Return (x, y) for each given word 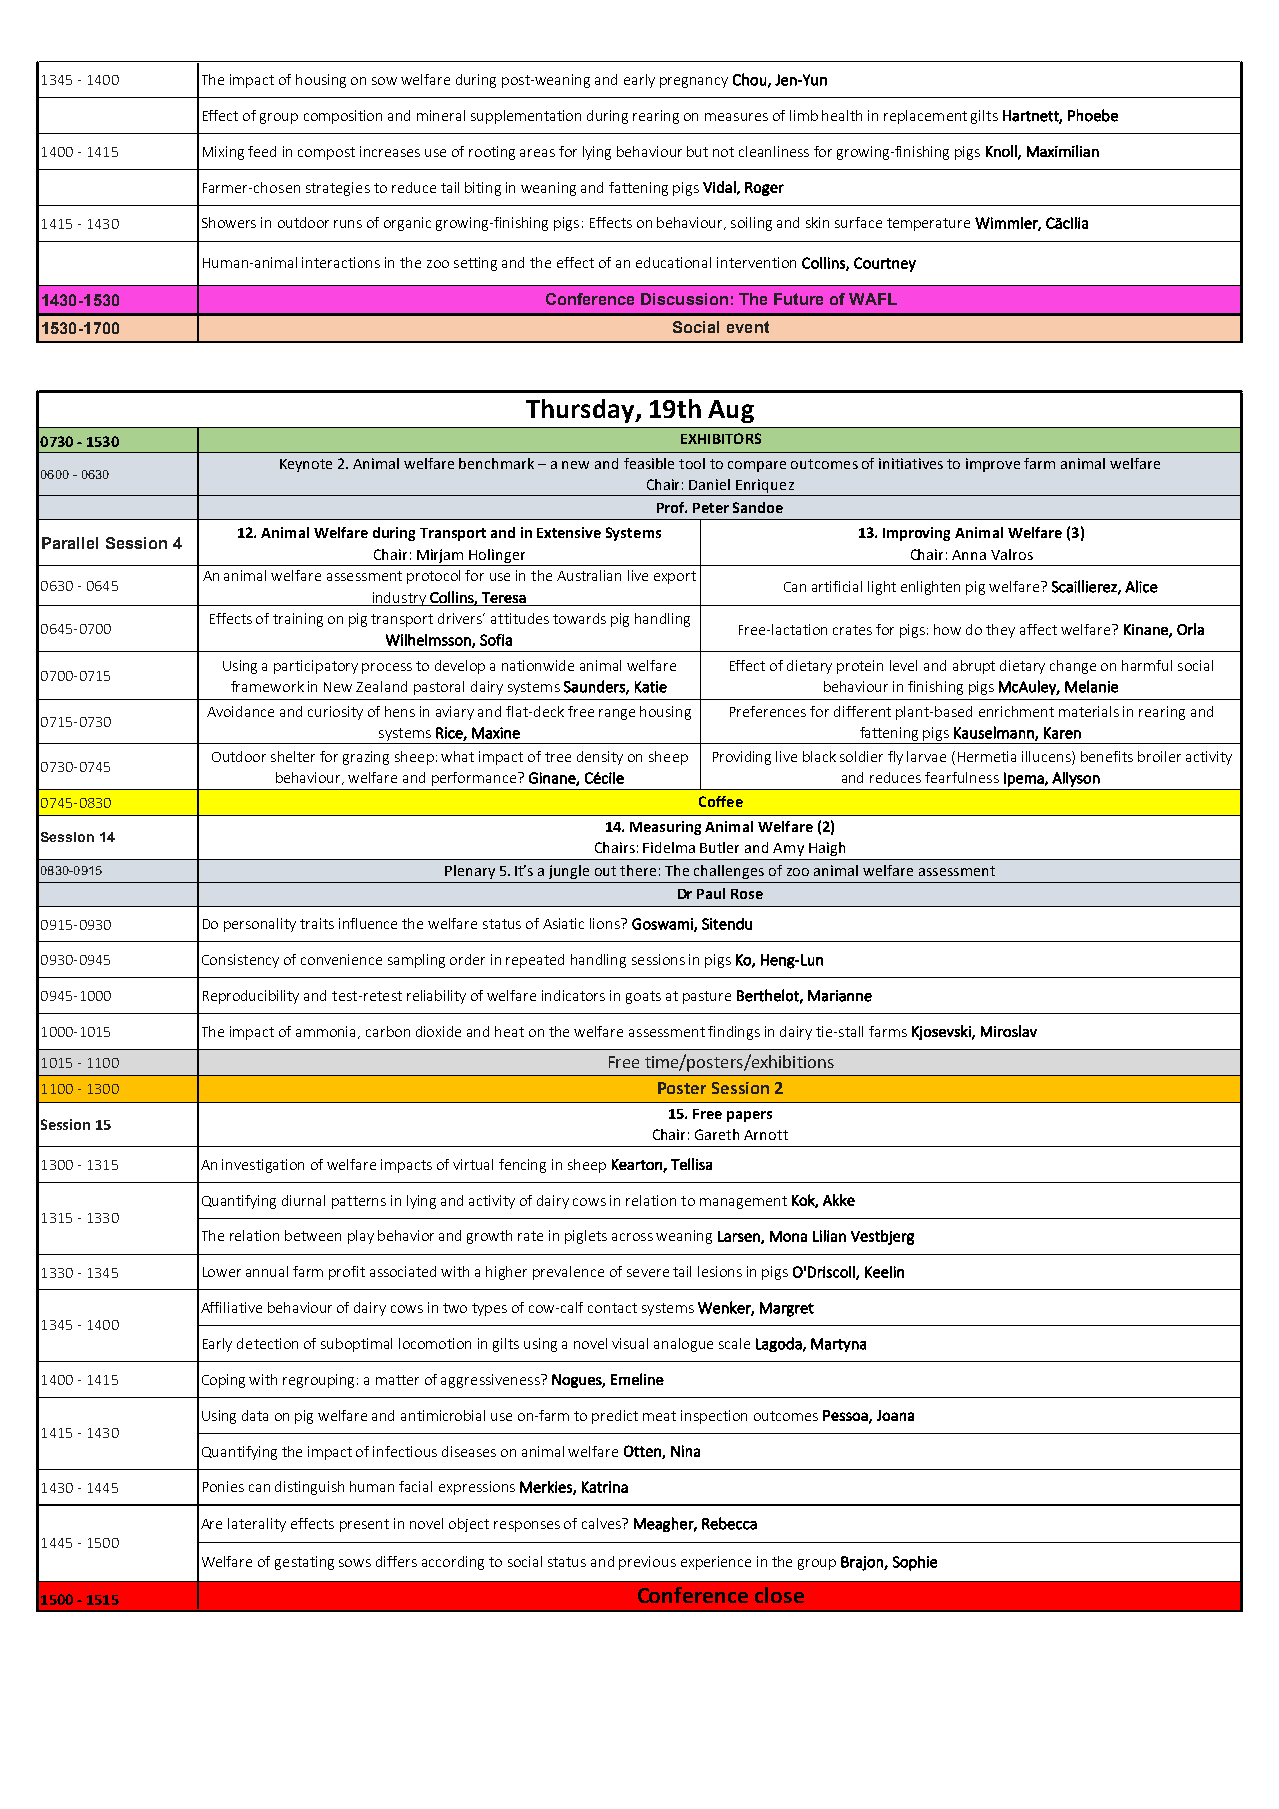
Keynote (306, 465)
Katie (651, 687)
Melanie (1091, 686)
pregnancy (694, 82)
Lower (222, 1272)
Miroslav (1009, 1031)
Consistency (240, 961)
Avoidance (240, 711)
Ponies (223, 1486)
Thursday (581, 411)
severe (648, 1273)
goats (643, 997)
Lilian (829, 1236)
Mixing (223, 153)
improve (993, 465)
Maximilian (1063, 151)
